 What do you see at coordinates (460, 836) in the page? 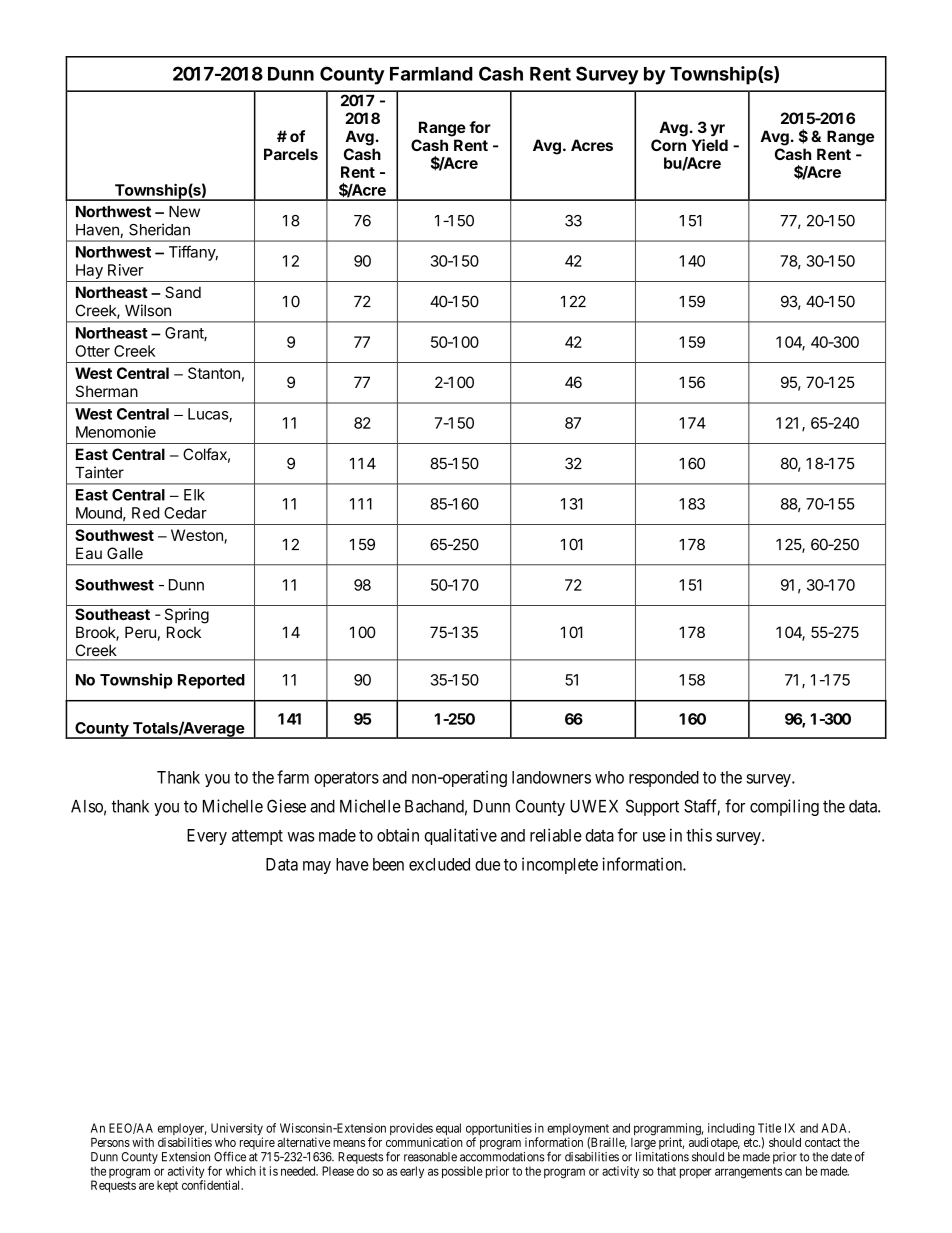
I see `qualitative` at bounding box center [460, 836].
